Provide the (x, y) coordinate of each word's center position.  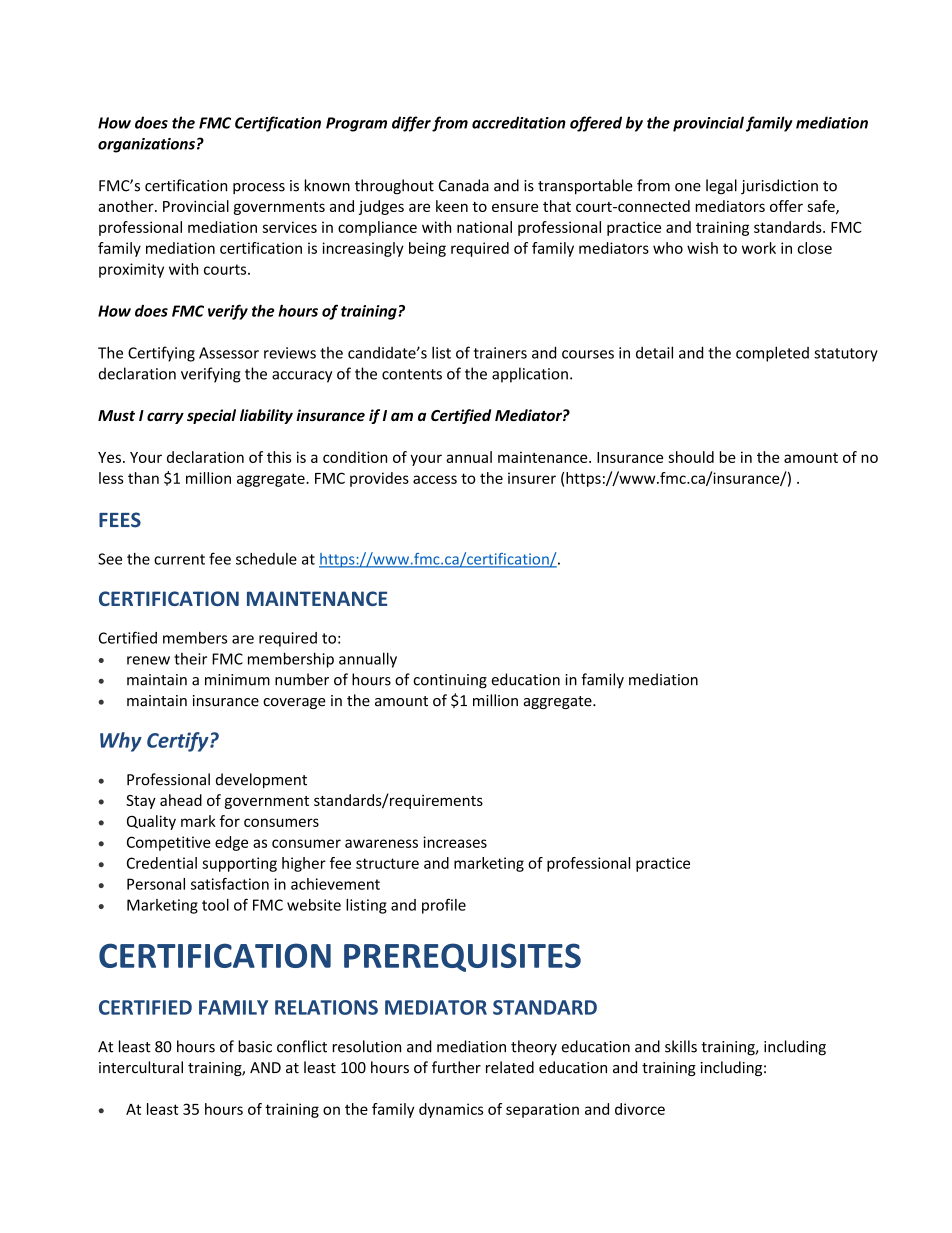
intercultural (141, 1067)
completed (772, 354)
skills (681, 1046)
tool (215, 905)
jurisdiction (779, 186)
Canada (464, 185)
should (691, 457)
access (435, 479)
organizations (146, 145)
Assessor (229, 353)
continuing (450, 681)
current (179, 559)
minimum (237, 680)
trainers (500, 353)
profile (444, 906)
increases (455, 842)
